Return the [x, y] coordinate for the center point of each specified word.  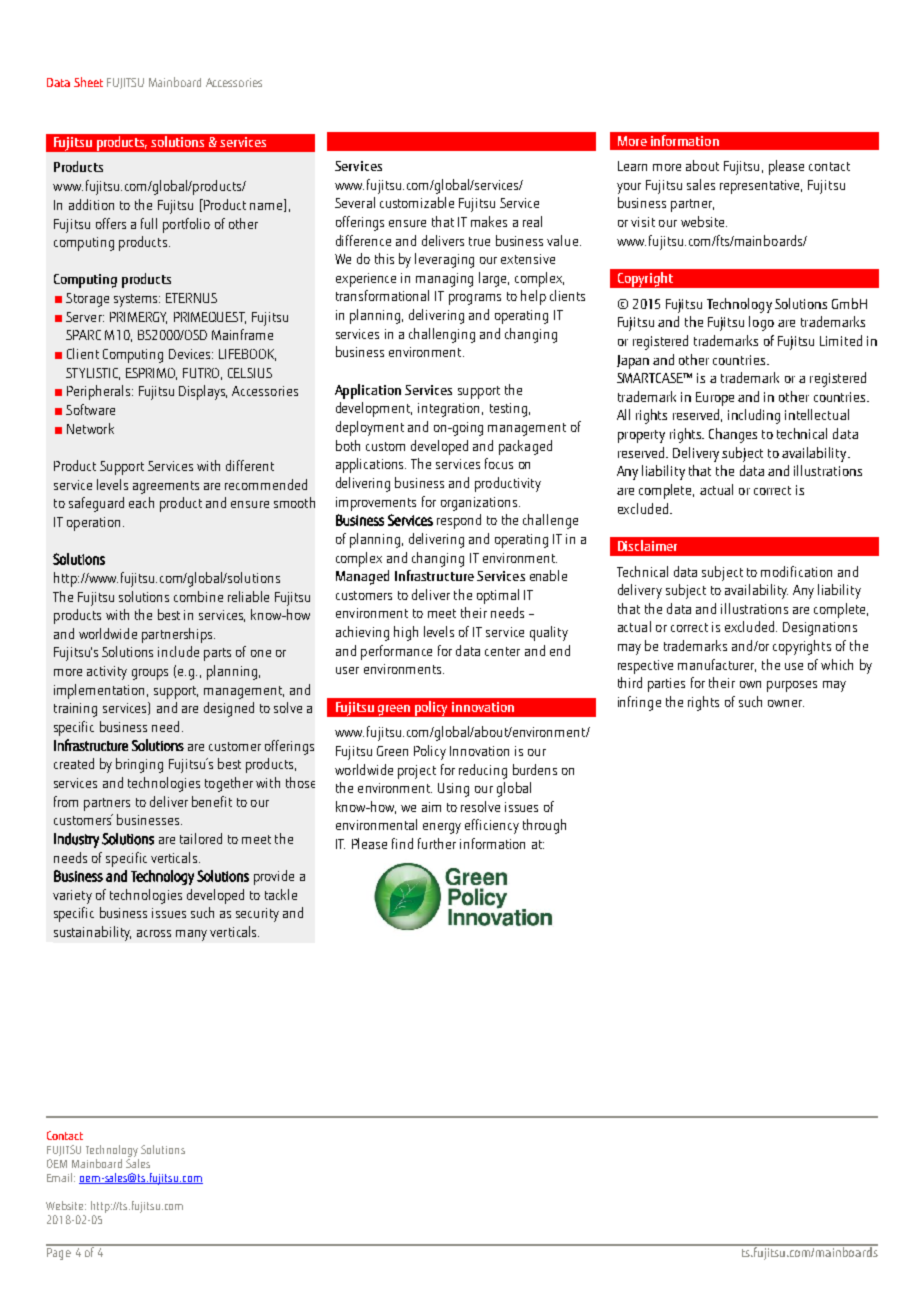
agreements [166, 487]
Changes [733, 435]
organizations [479, 504]
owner [786, 703]
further [437, 843]
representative [761, 187]
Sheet [88, 82]
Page [59, 1252]
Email [61, 1177]
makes [489, 221]
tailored [201, 838]
